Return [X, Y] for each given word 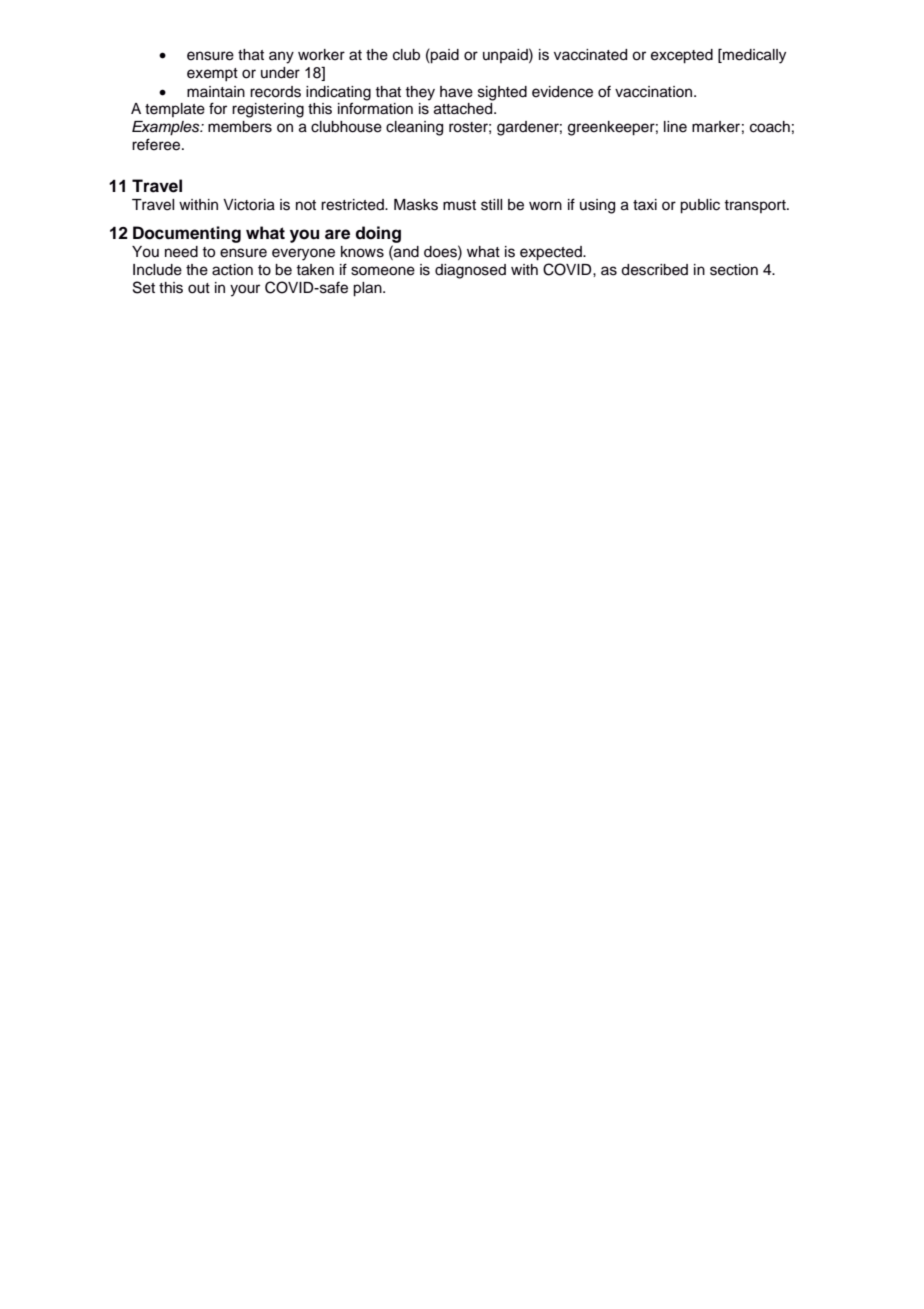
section [734, 270]
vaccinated [590, 55]
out [199, 288]
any [281, 57]
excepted [682, 56]
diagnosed [470, 271]
